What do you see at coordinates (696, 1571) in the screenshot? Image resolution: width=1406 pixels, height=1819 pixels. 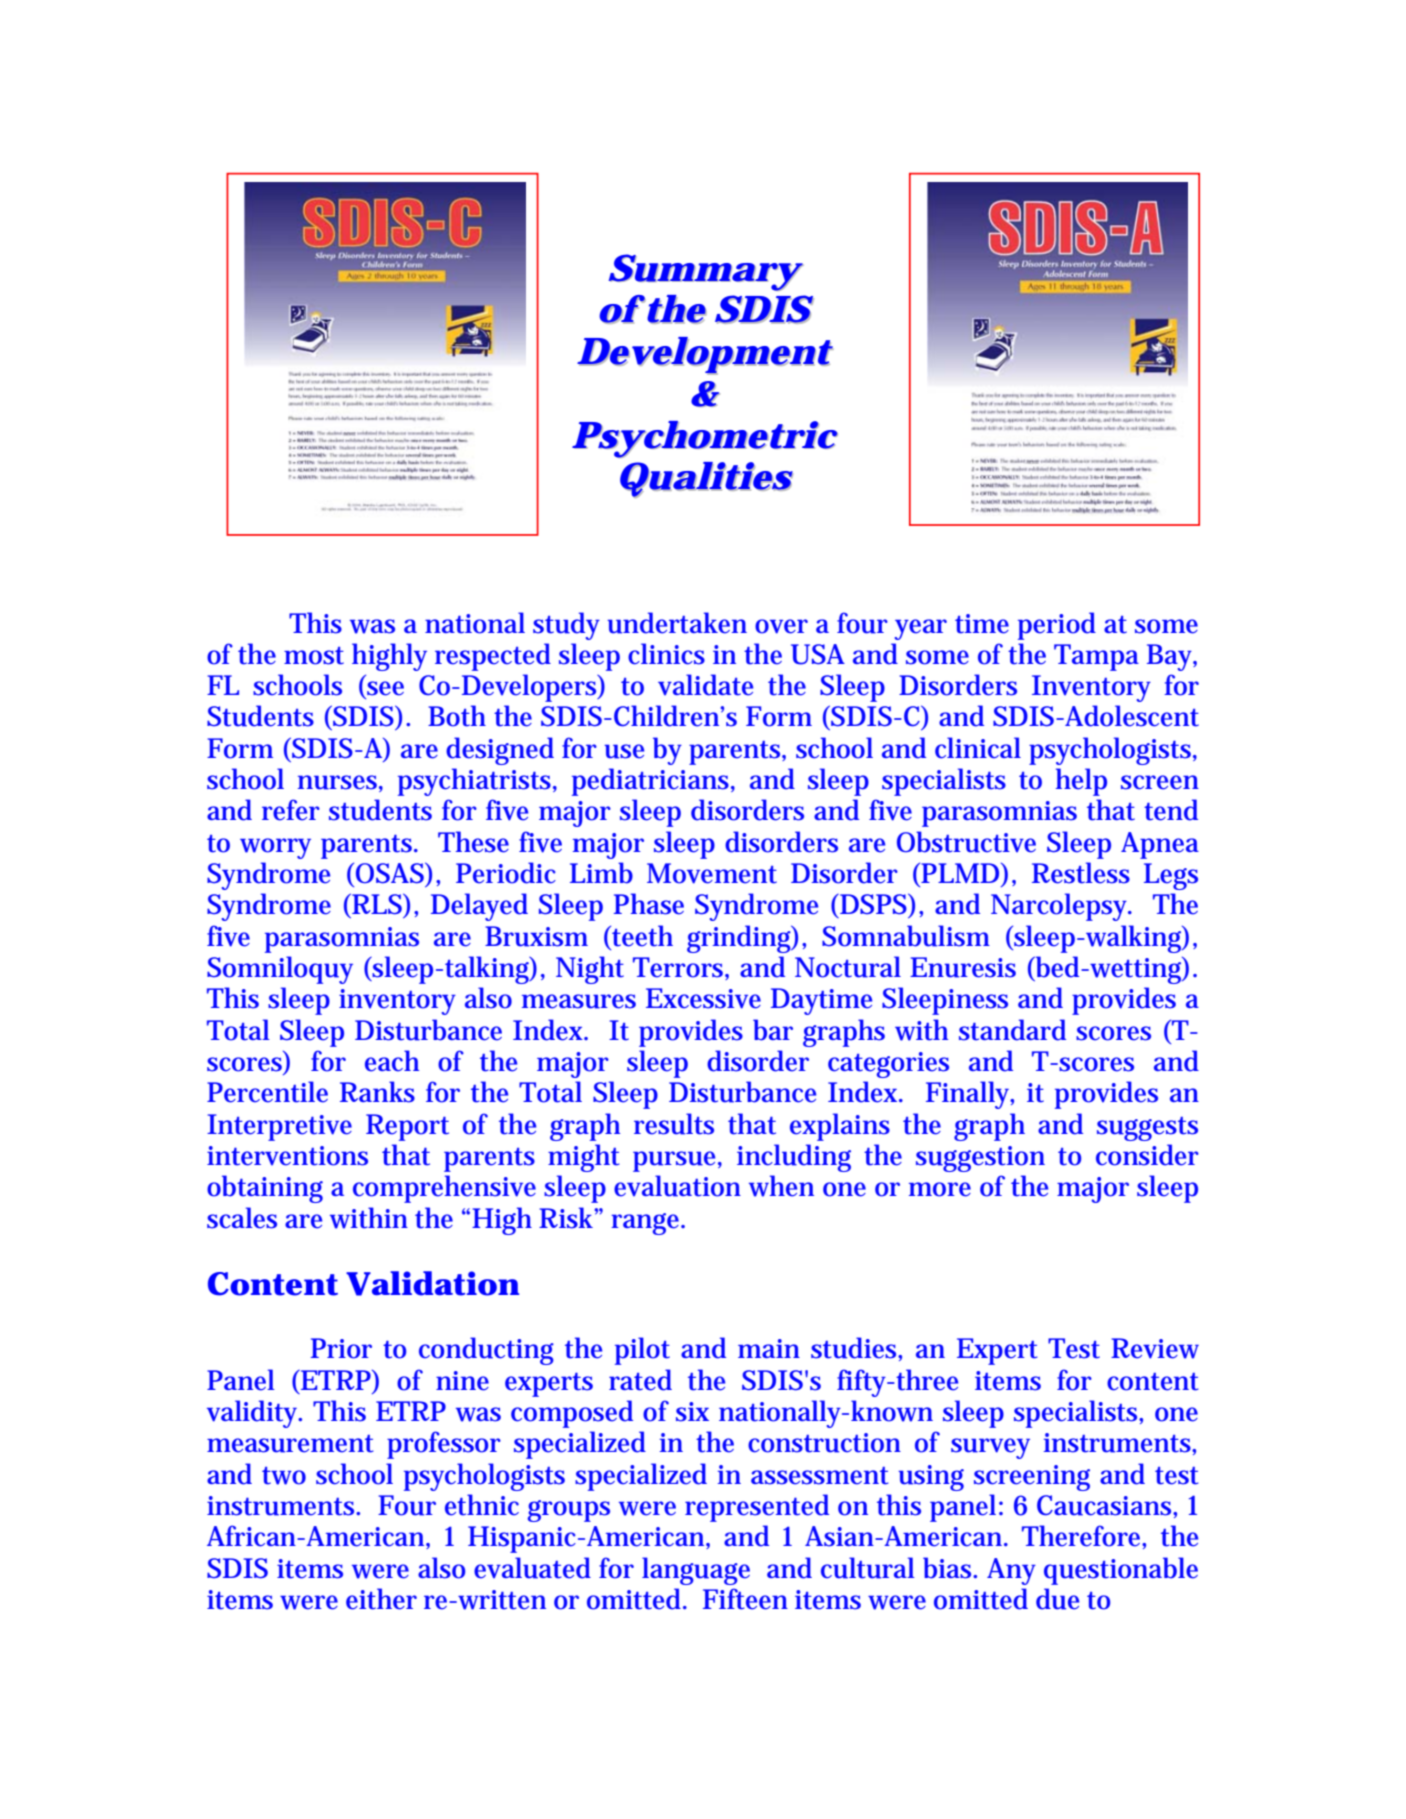 I see `language` at bounding box center [696, 1571].
